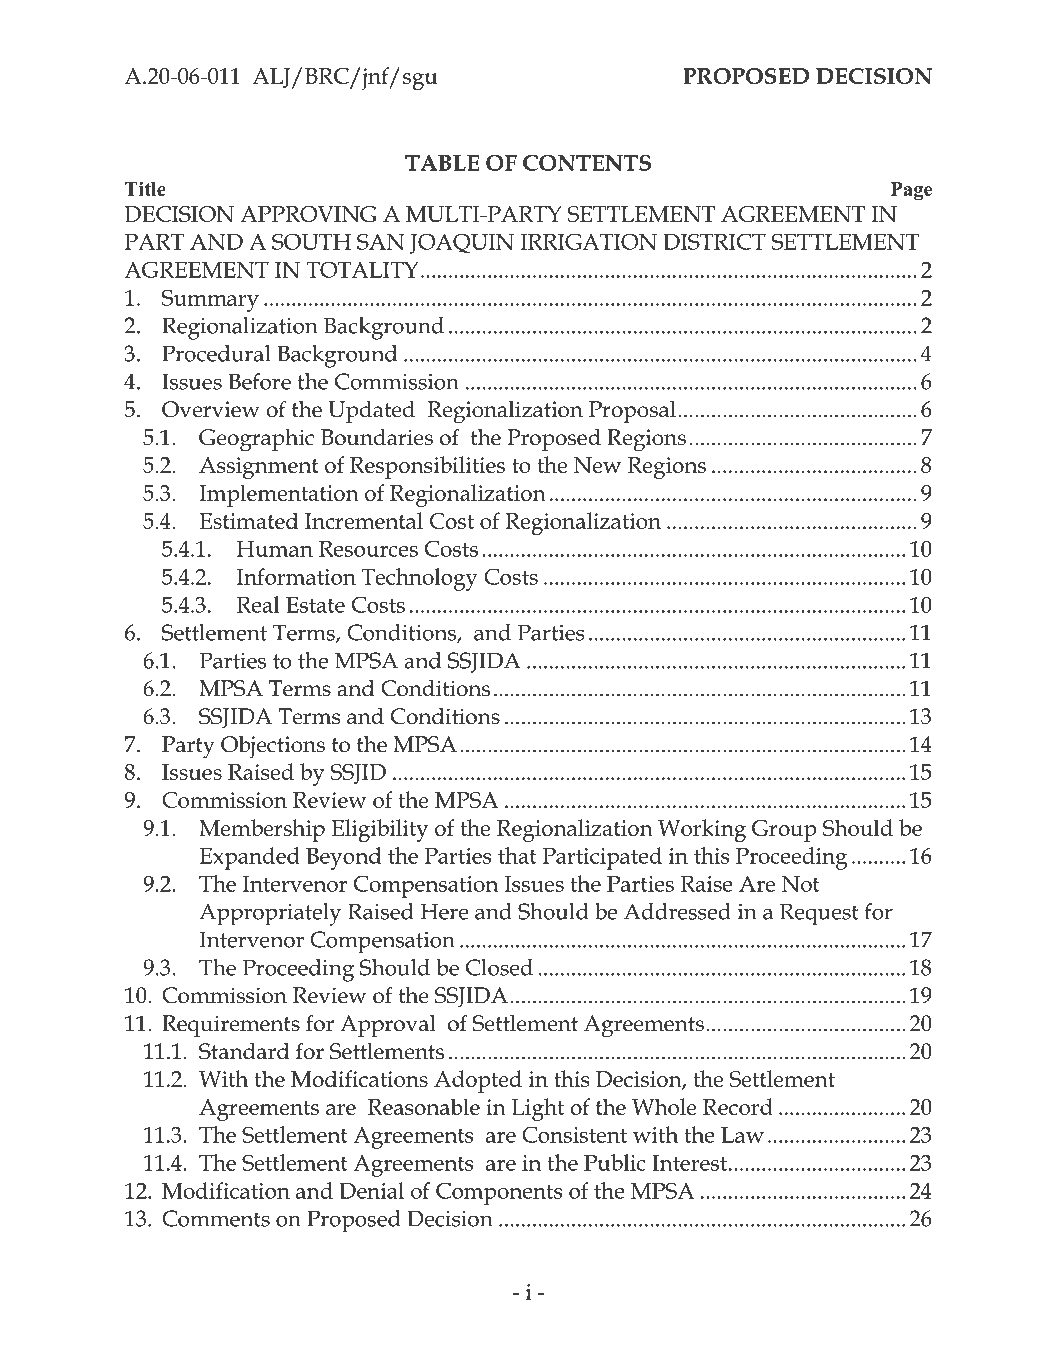 The width and height of the document is (1057, 1368). I want to click on DISTRICT, so click(714, 241).
